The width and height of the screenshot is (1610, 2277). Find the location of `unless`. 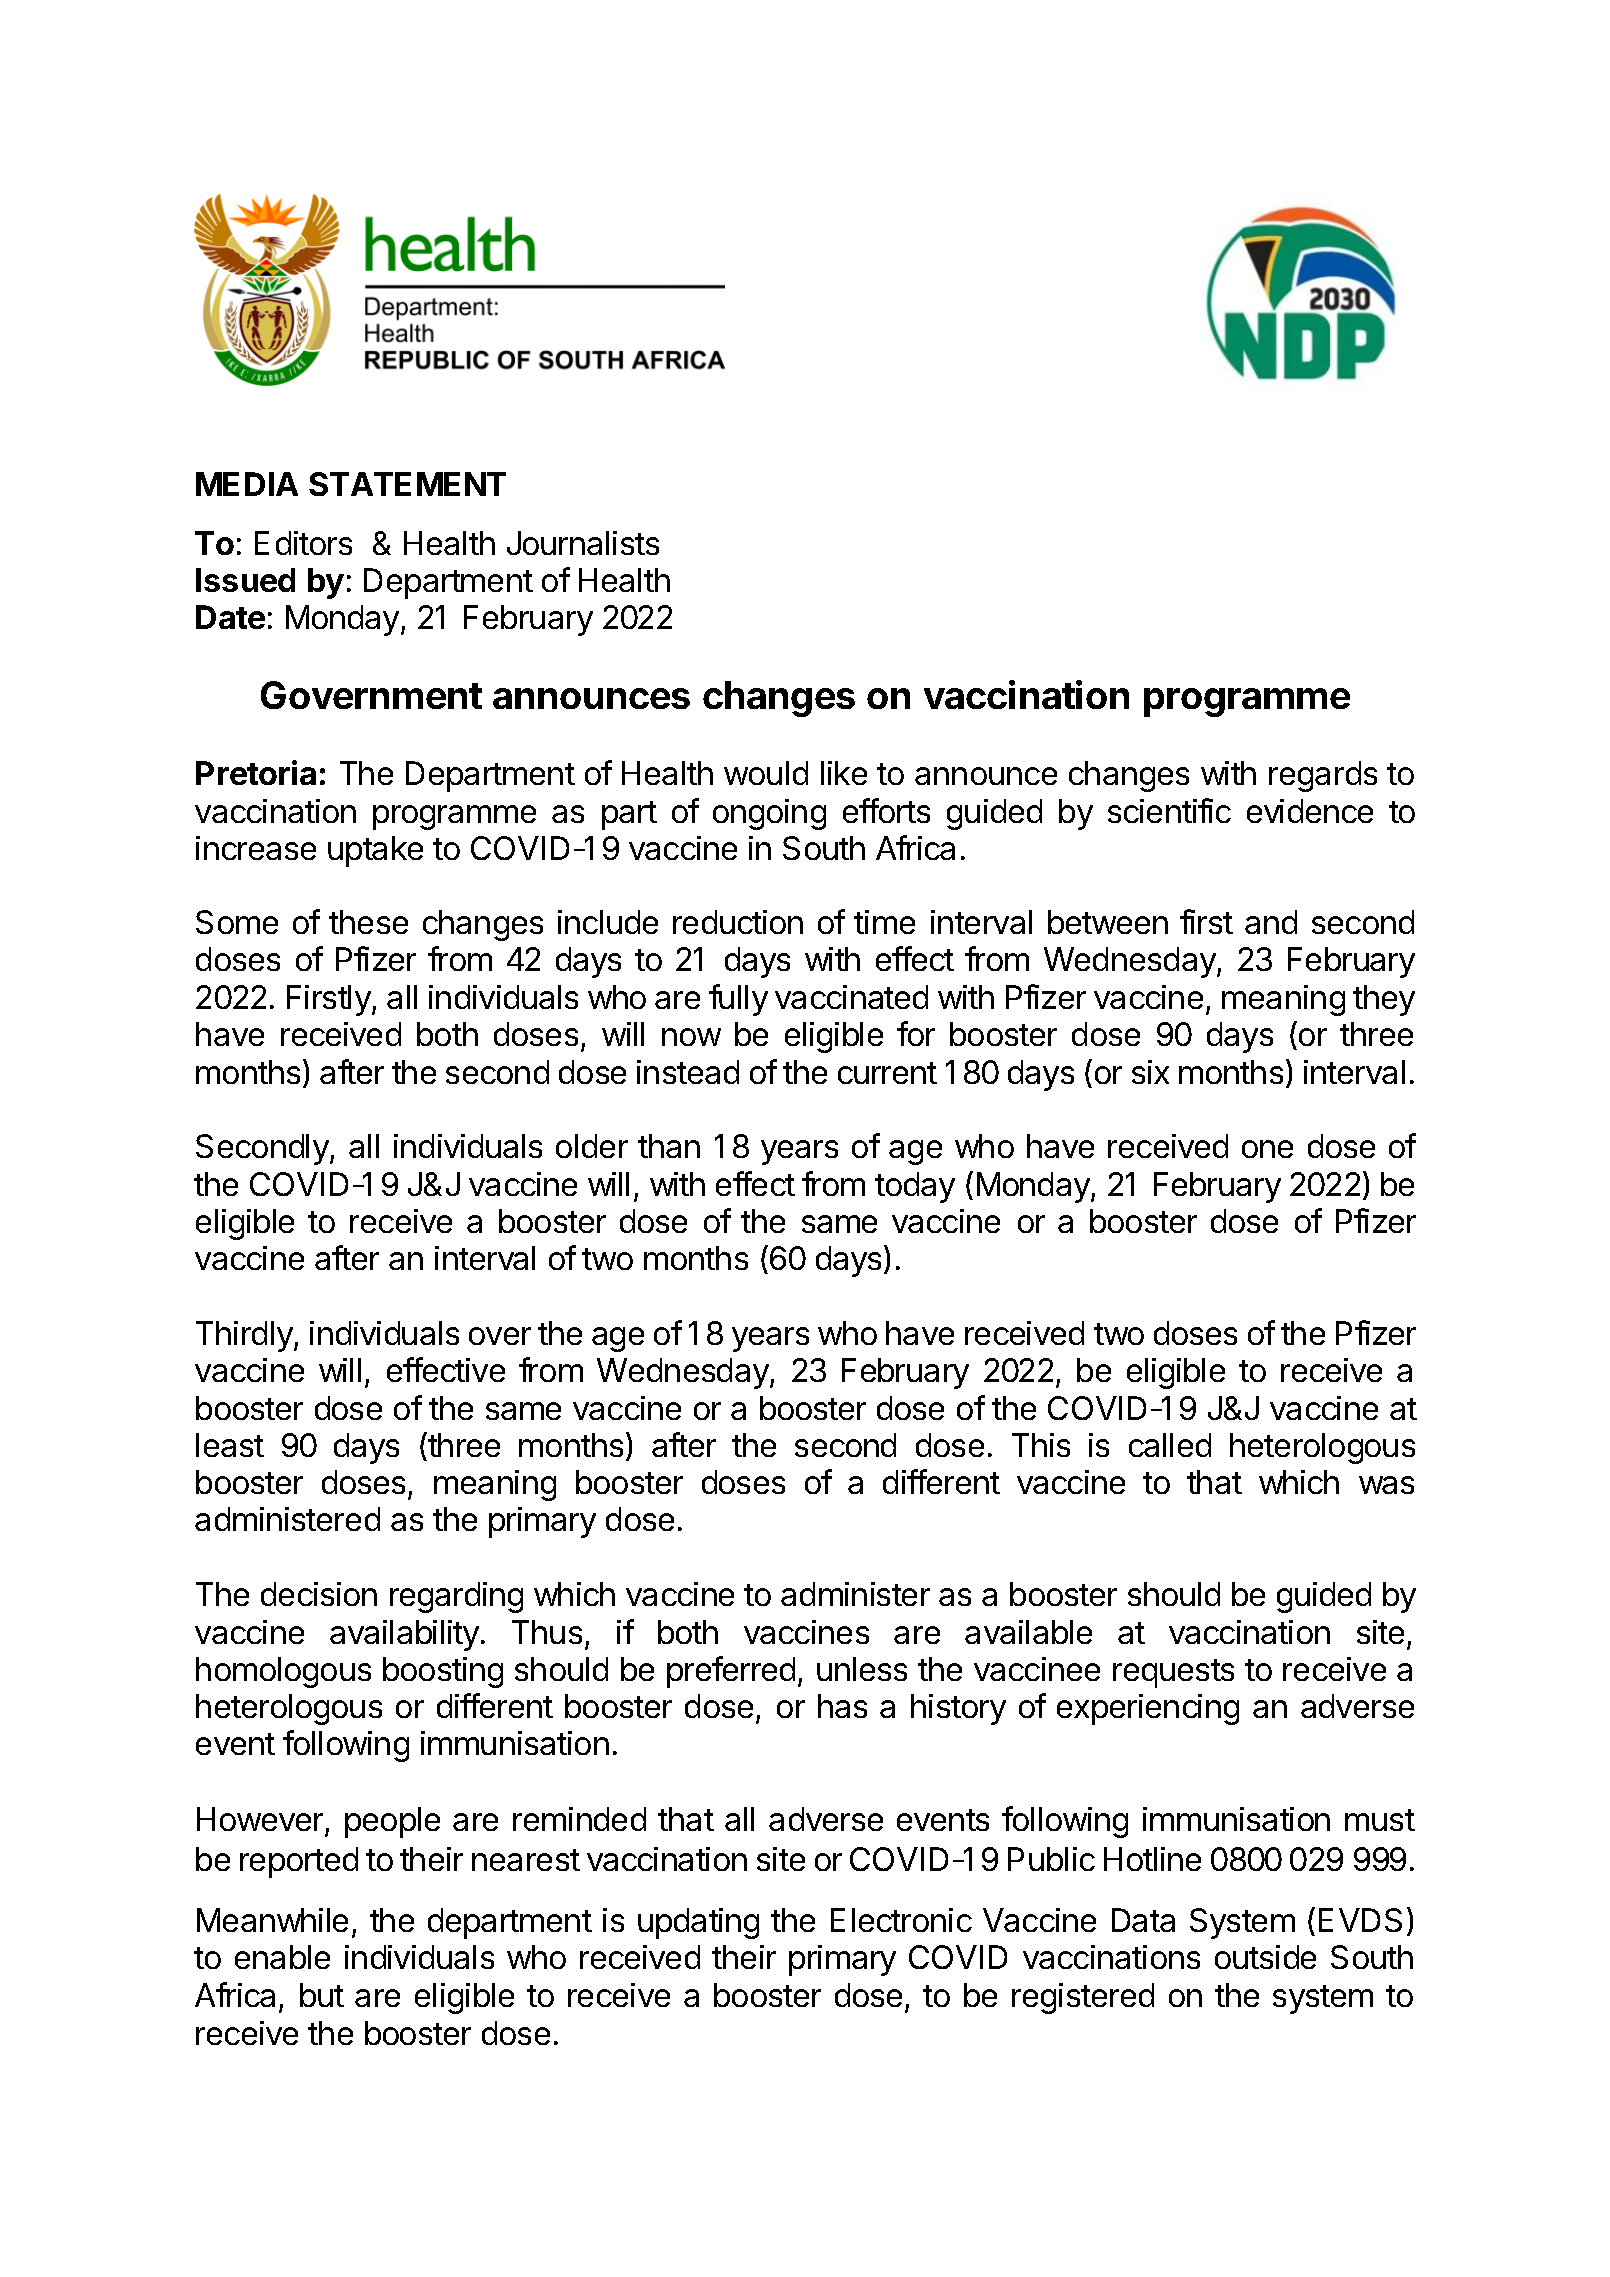

unless is located at coordinates (862, 1669).
